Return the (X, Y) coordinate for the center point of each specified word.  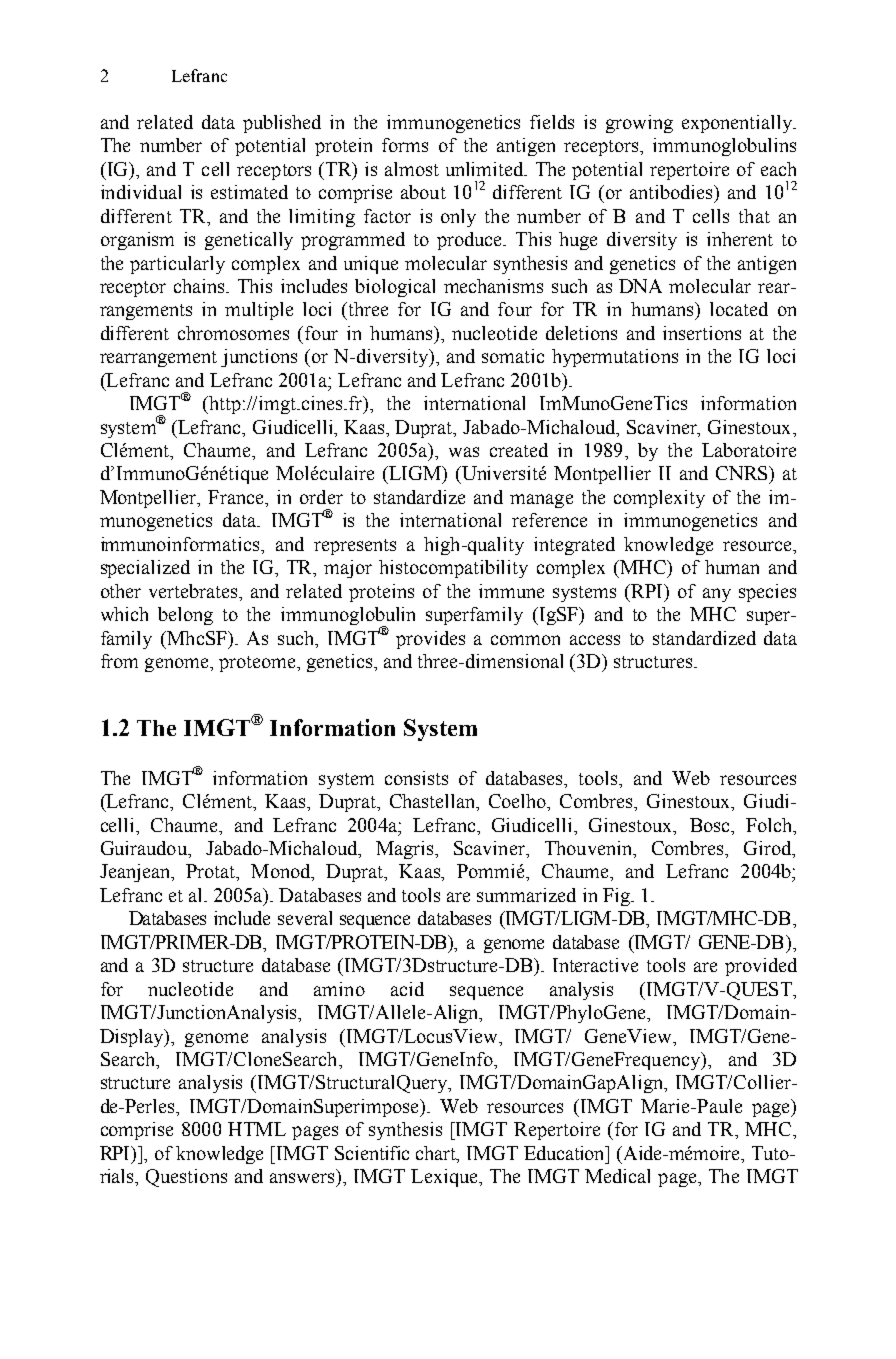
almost (412, 169)
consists (416, 778)
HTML (257, 1129)
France (237, 497)
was (464, 452)
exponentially (738, 124)
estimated (249, 192)
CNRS (743, 473)
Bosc (711, 825)
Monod (282, 872)
